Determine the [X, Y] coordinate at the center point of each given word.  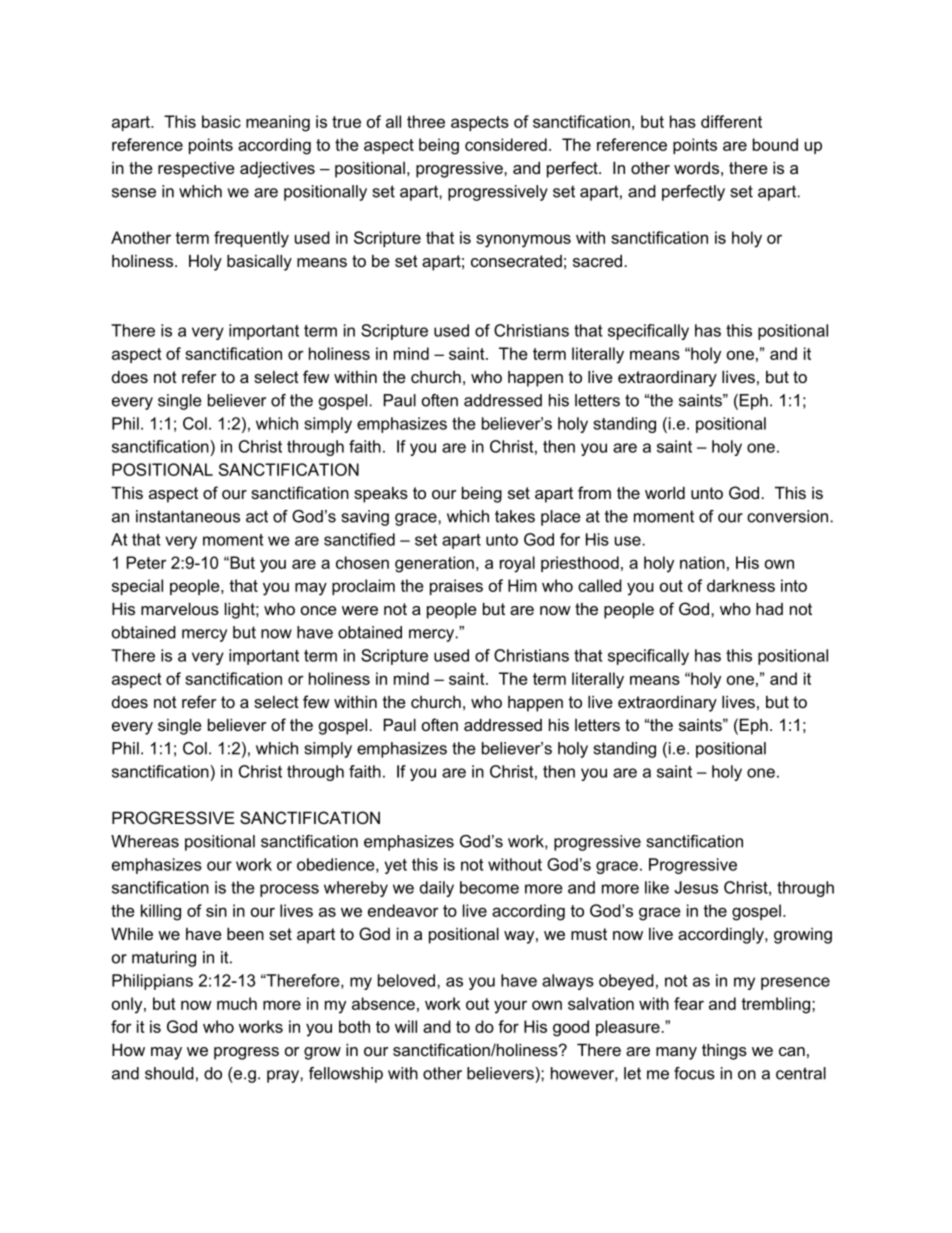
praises [456, 587]
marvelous [180, 609]
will [406, 1026]
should [169, 1073]
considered [506, 144]
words [696, 168]
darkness [741, 585]
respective [196, 170]
